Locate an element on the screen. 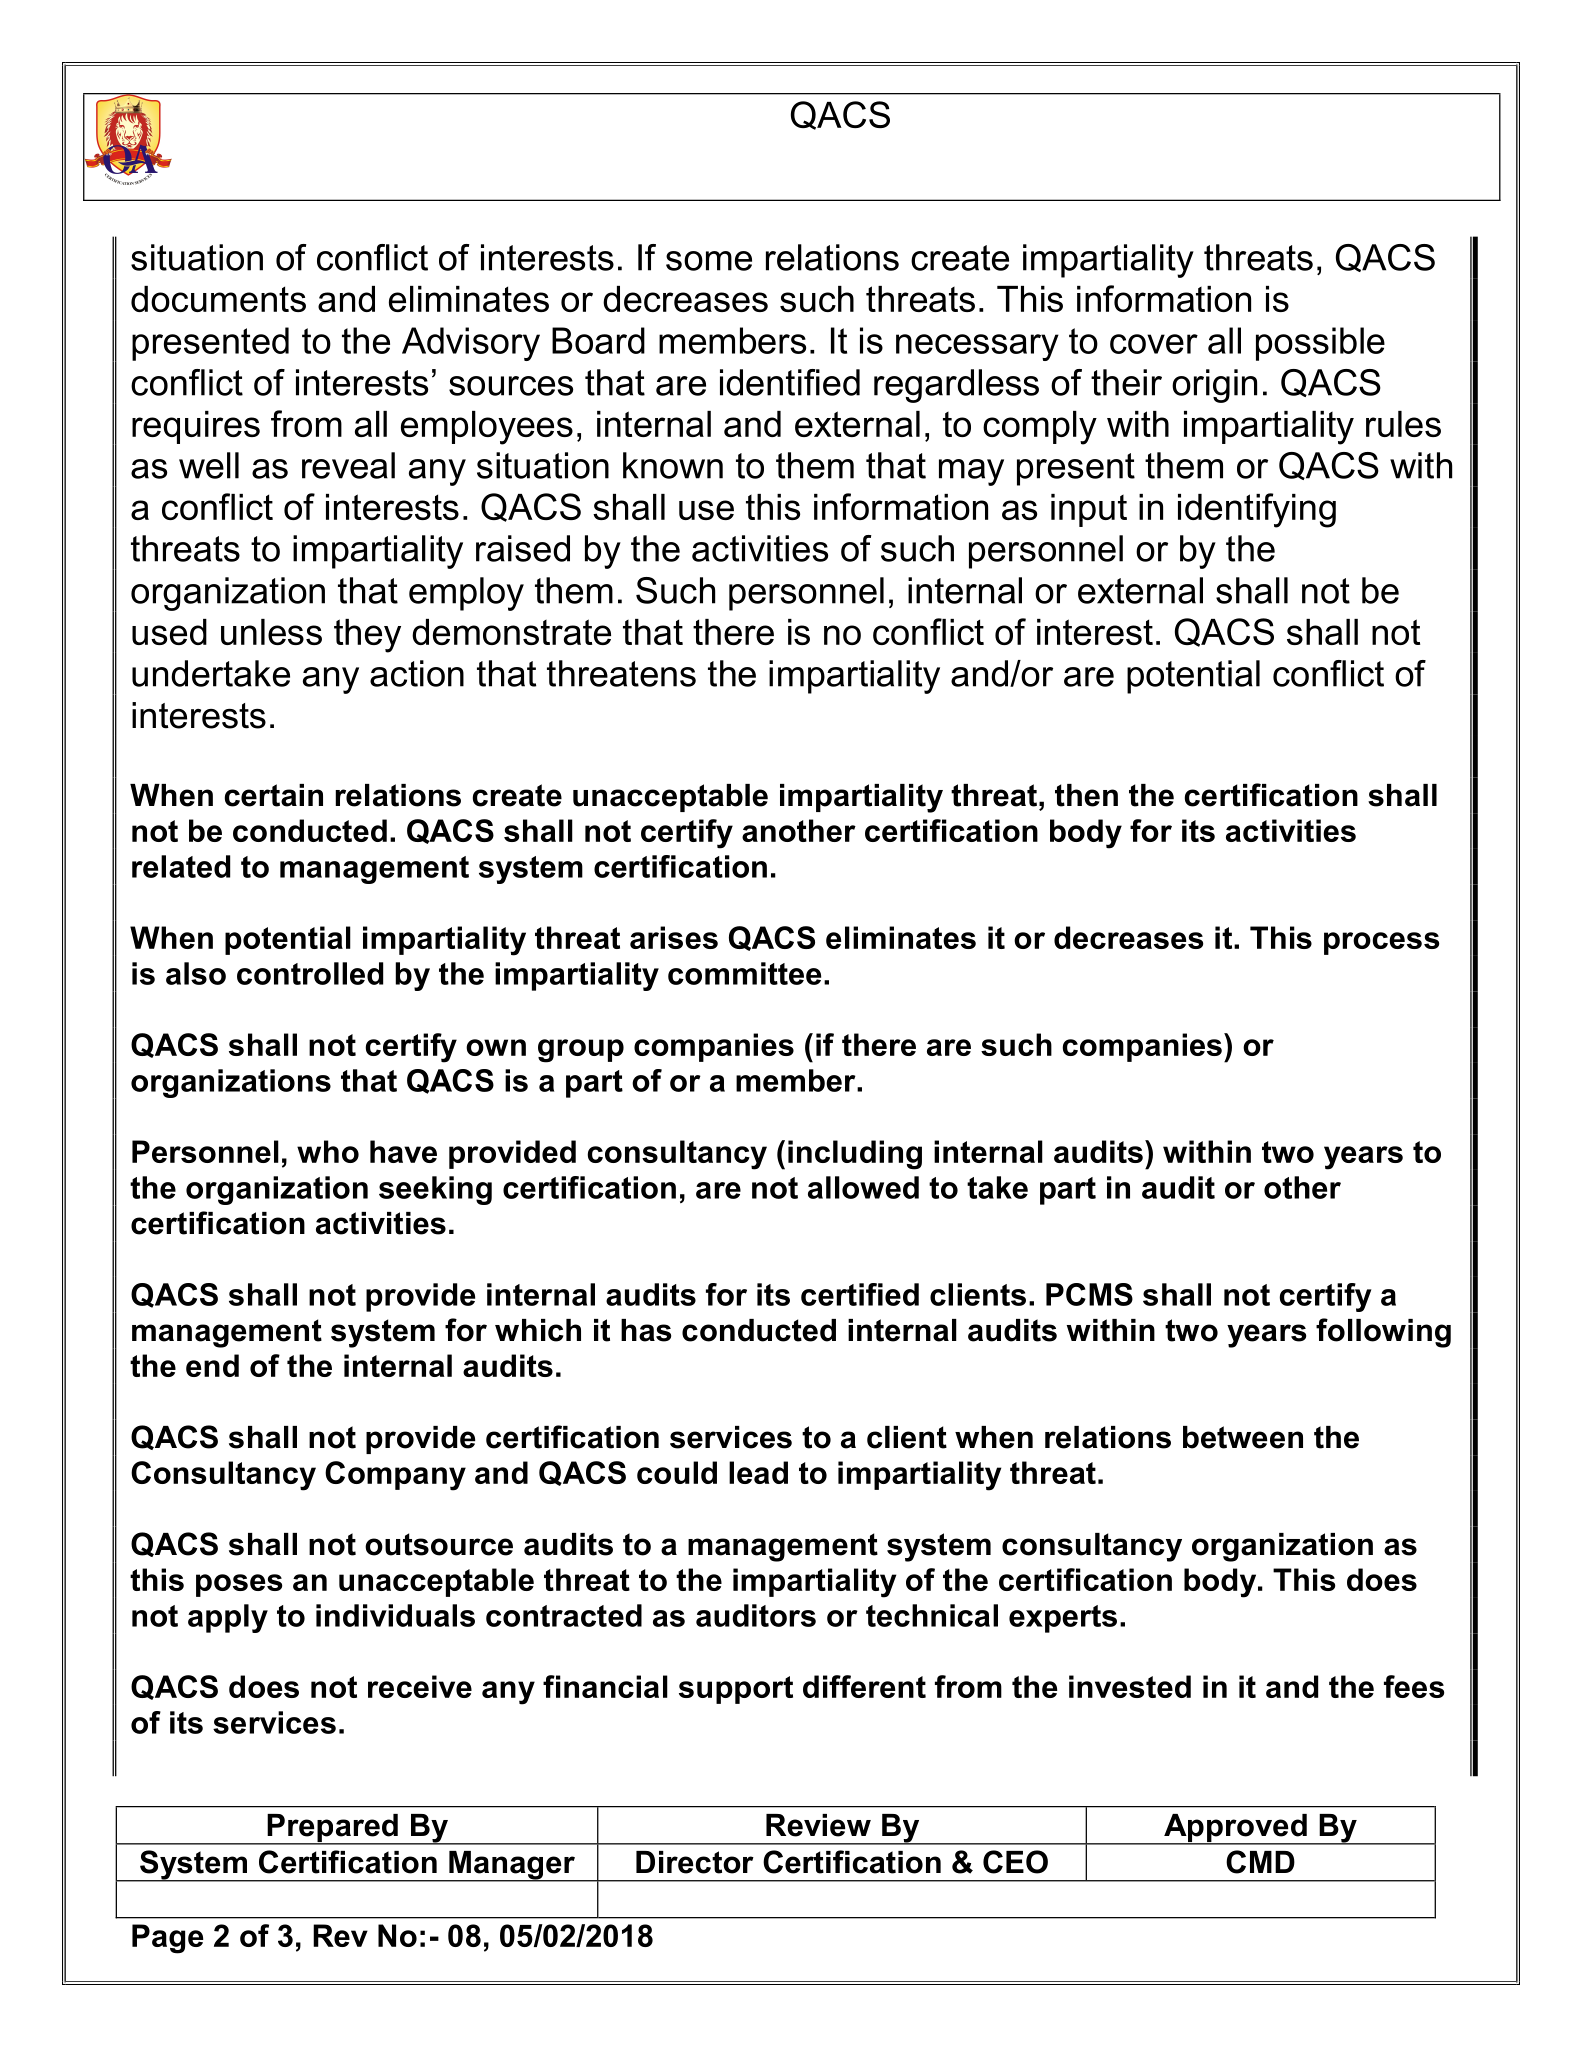  Prepared is located at coordinates (332, 1829).
